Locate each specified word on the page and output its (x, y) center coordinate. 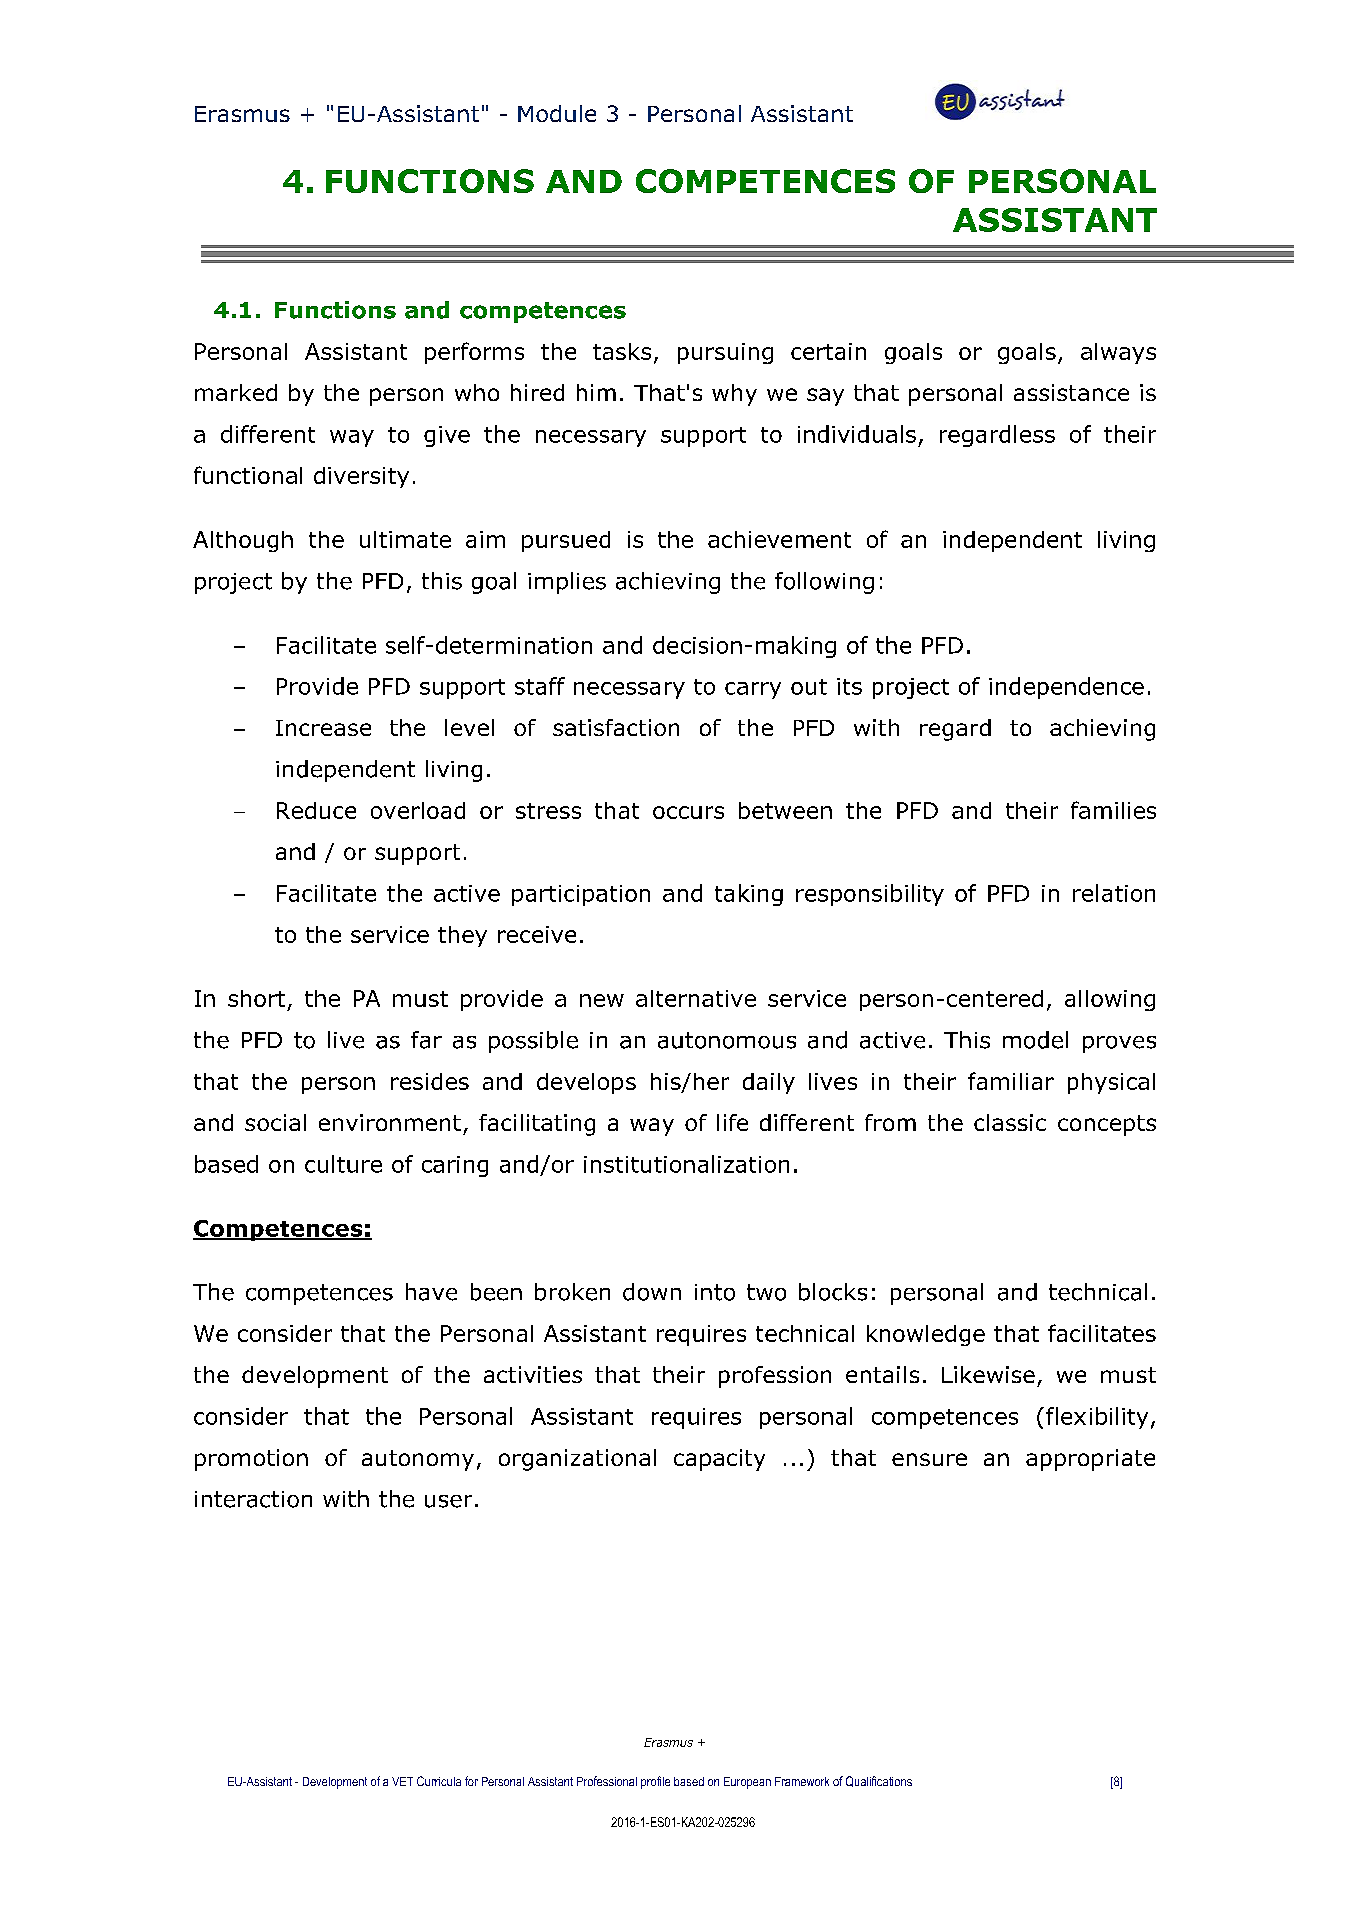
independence (1066, 688)
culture (343, 1164)
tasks (622, 351)
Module (557, 113)
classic (1010, 1122)
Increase (323, 728)
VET (402, 1781)
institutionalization (686, 1164)
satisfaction (616, 727)
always (1118, 353)
